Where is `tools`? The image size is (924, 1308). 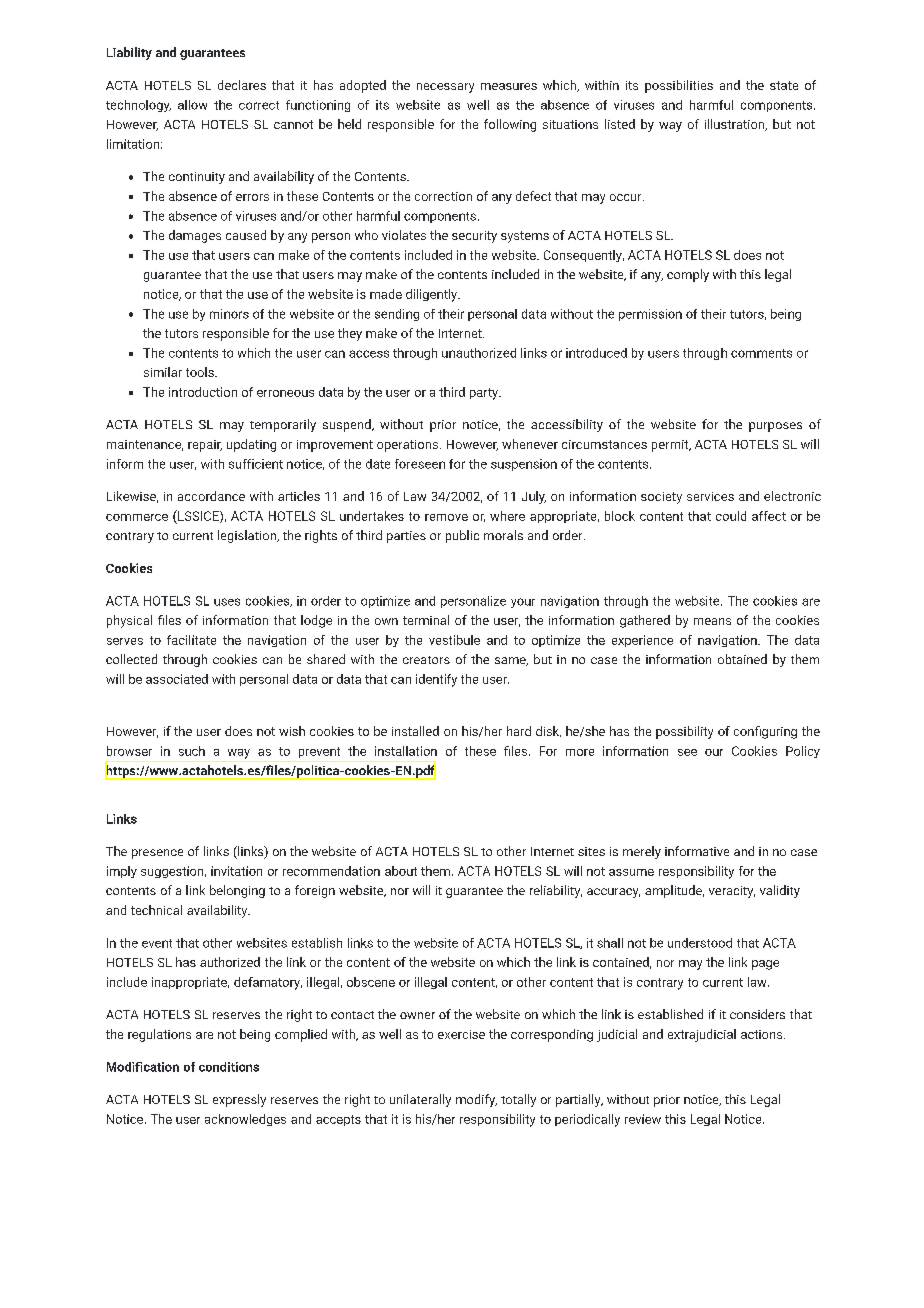 tools is located at coordinates (201, 372).
